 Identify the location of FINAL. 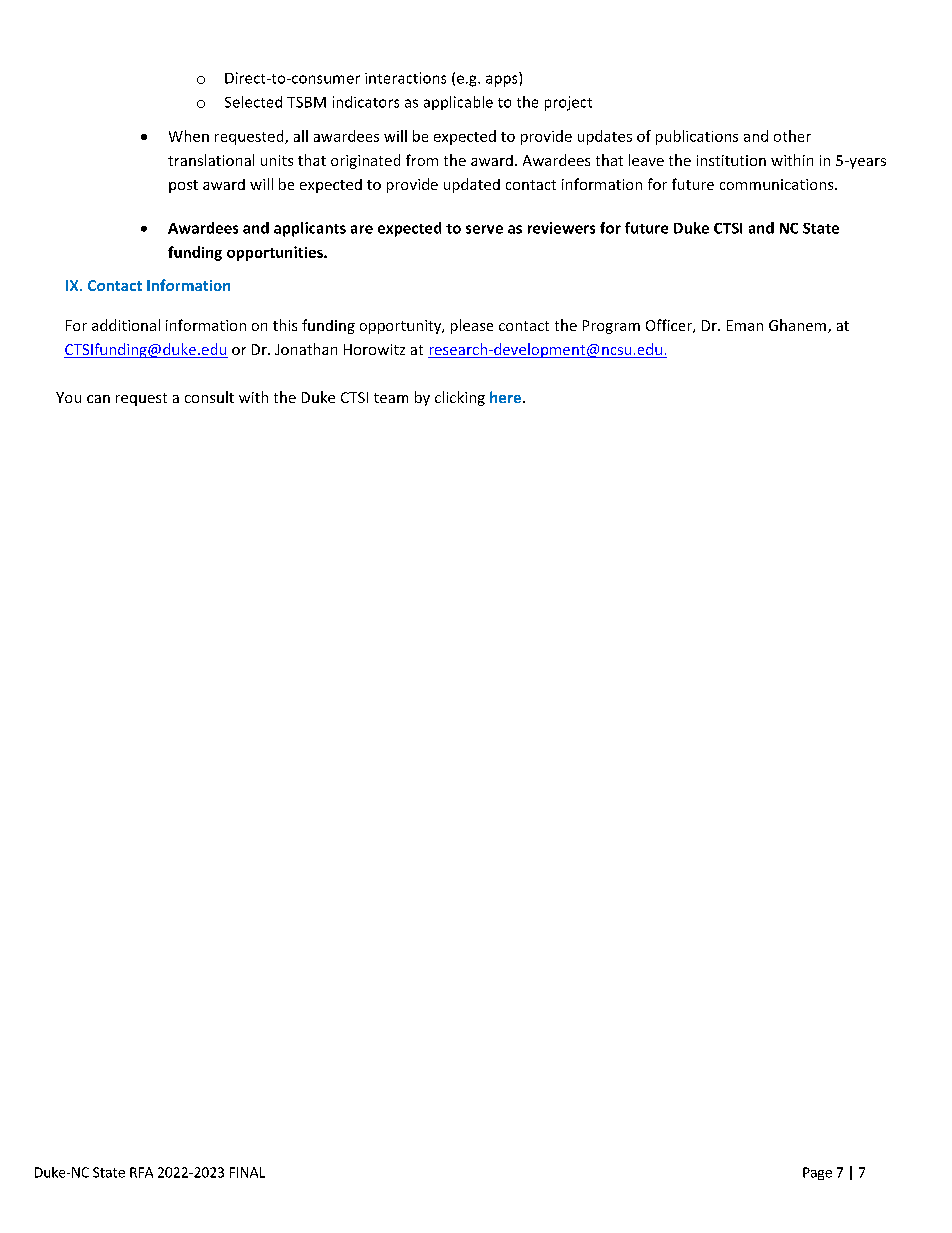
(247, 1172).
